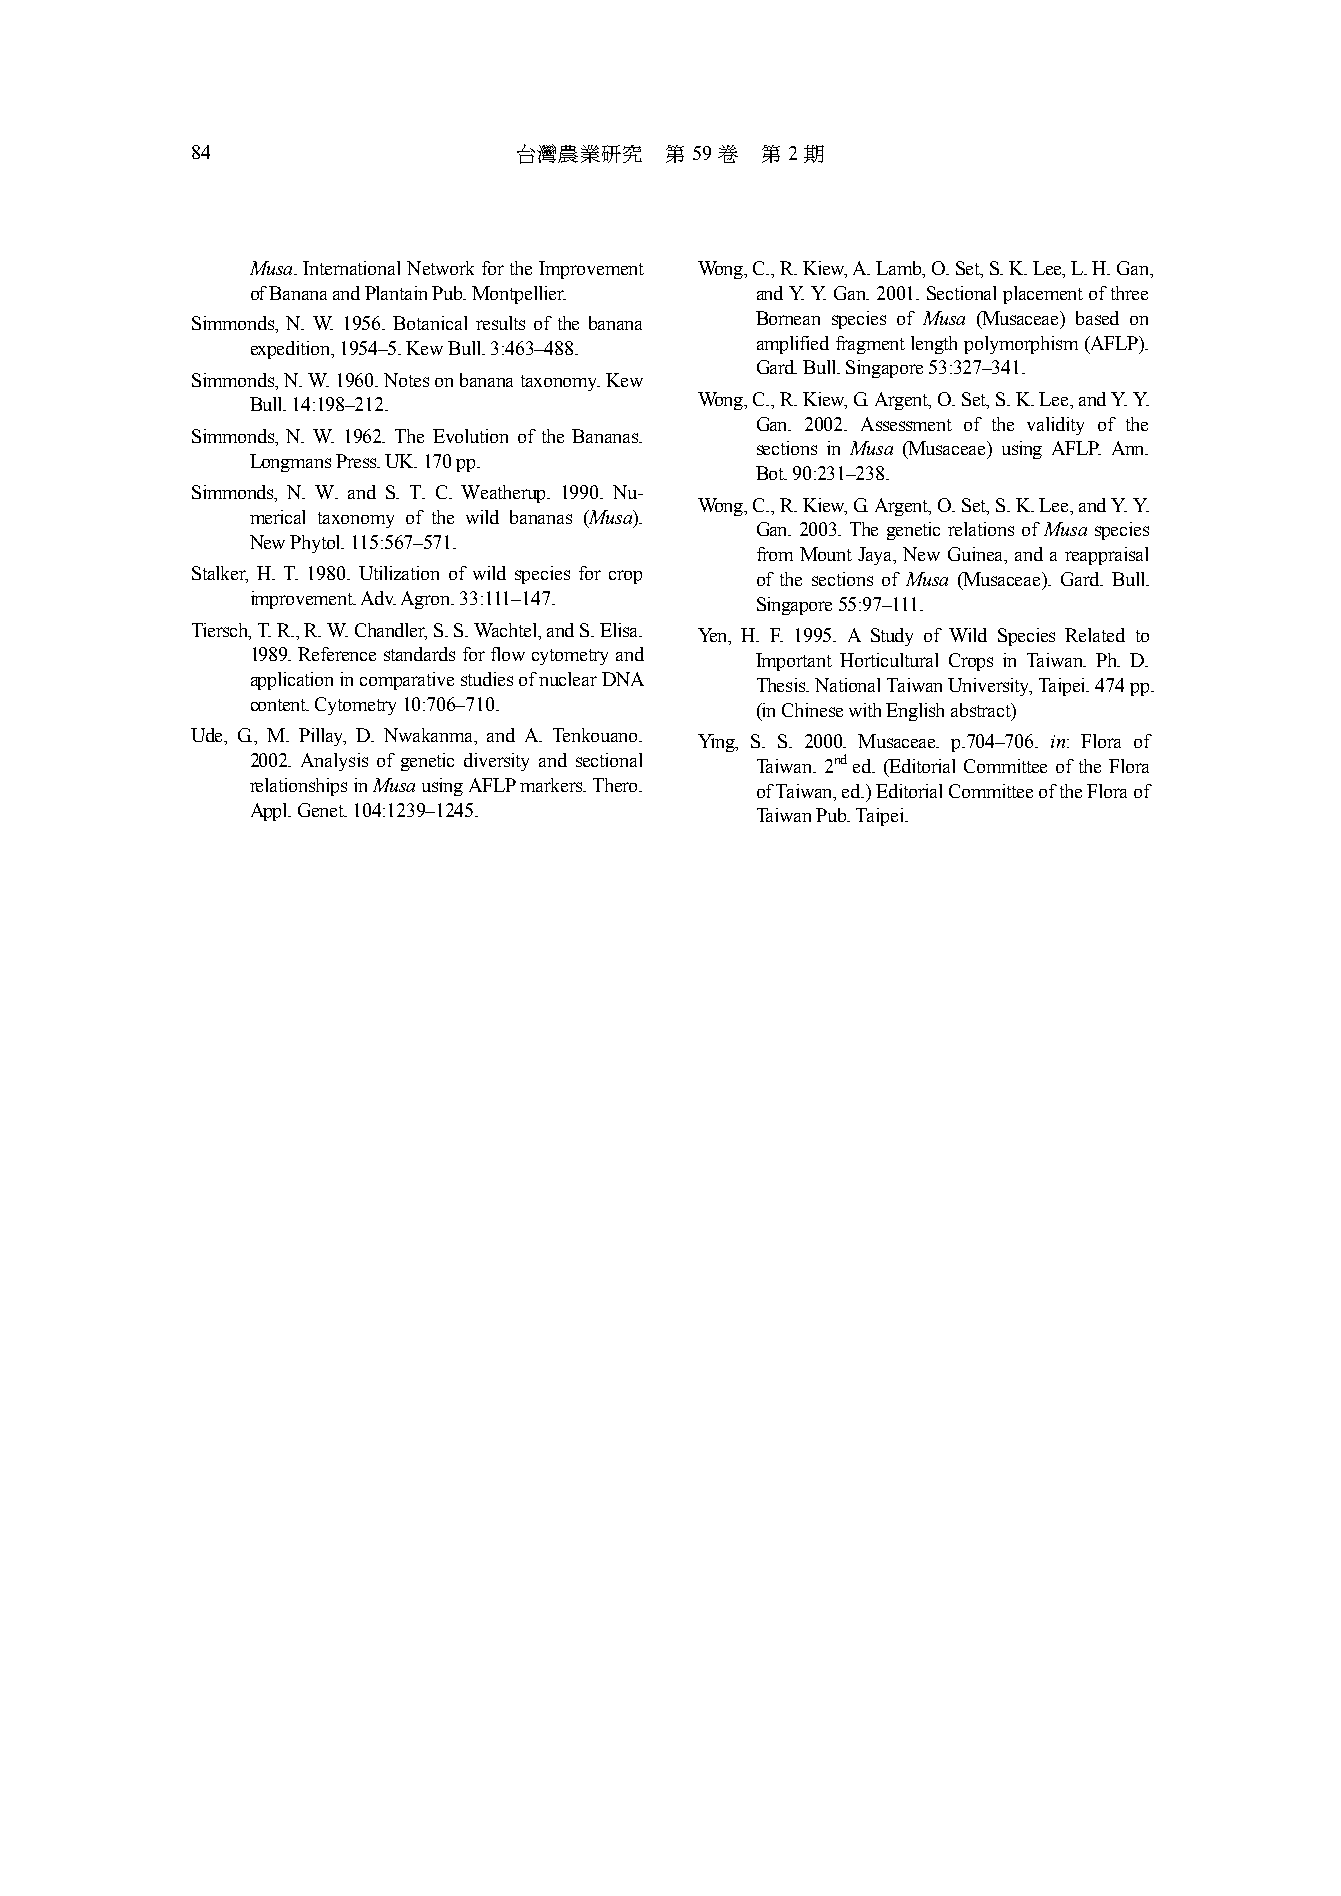 The image size is (1341, 1896). What do you see at coordinates (334, 762) in the screenshot?
I see `Analysis` at bounding box center [334, 762].
